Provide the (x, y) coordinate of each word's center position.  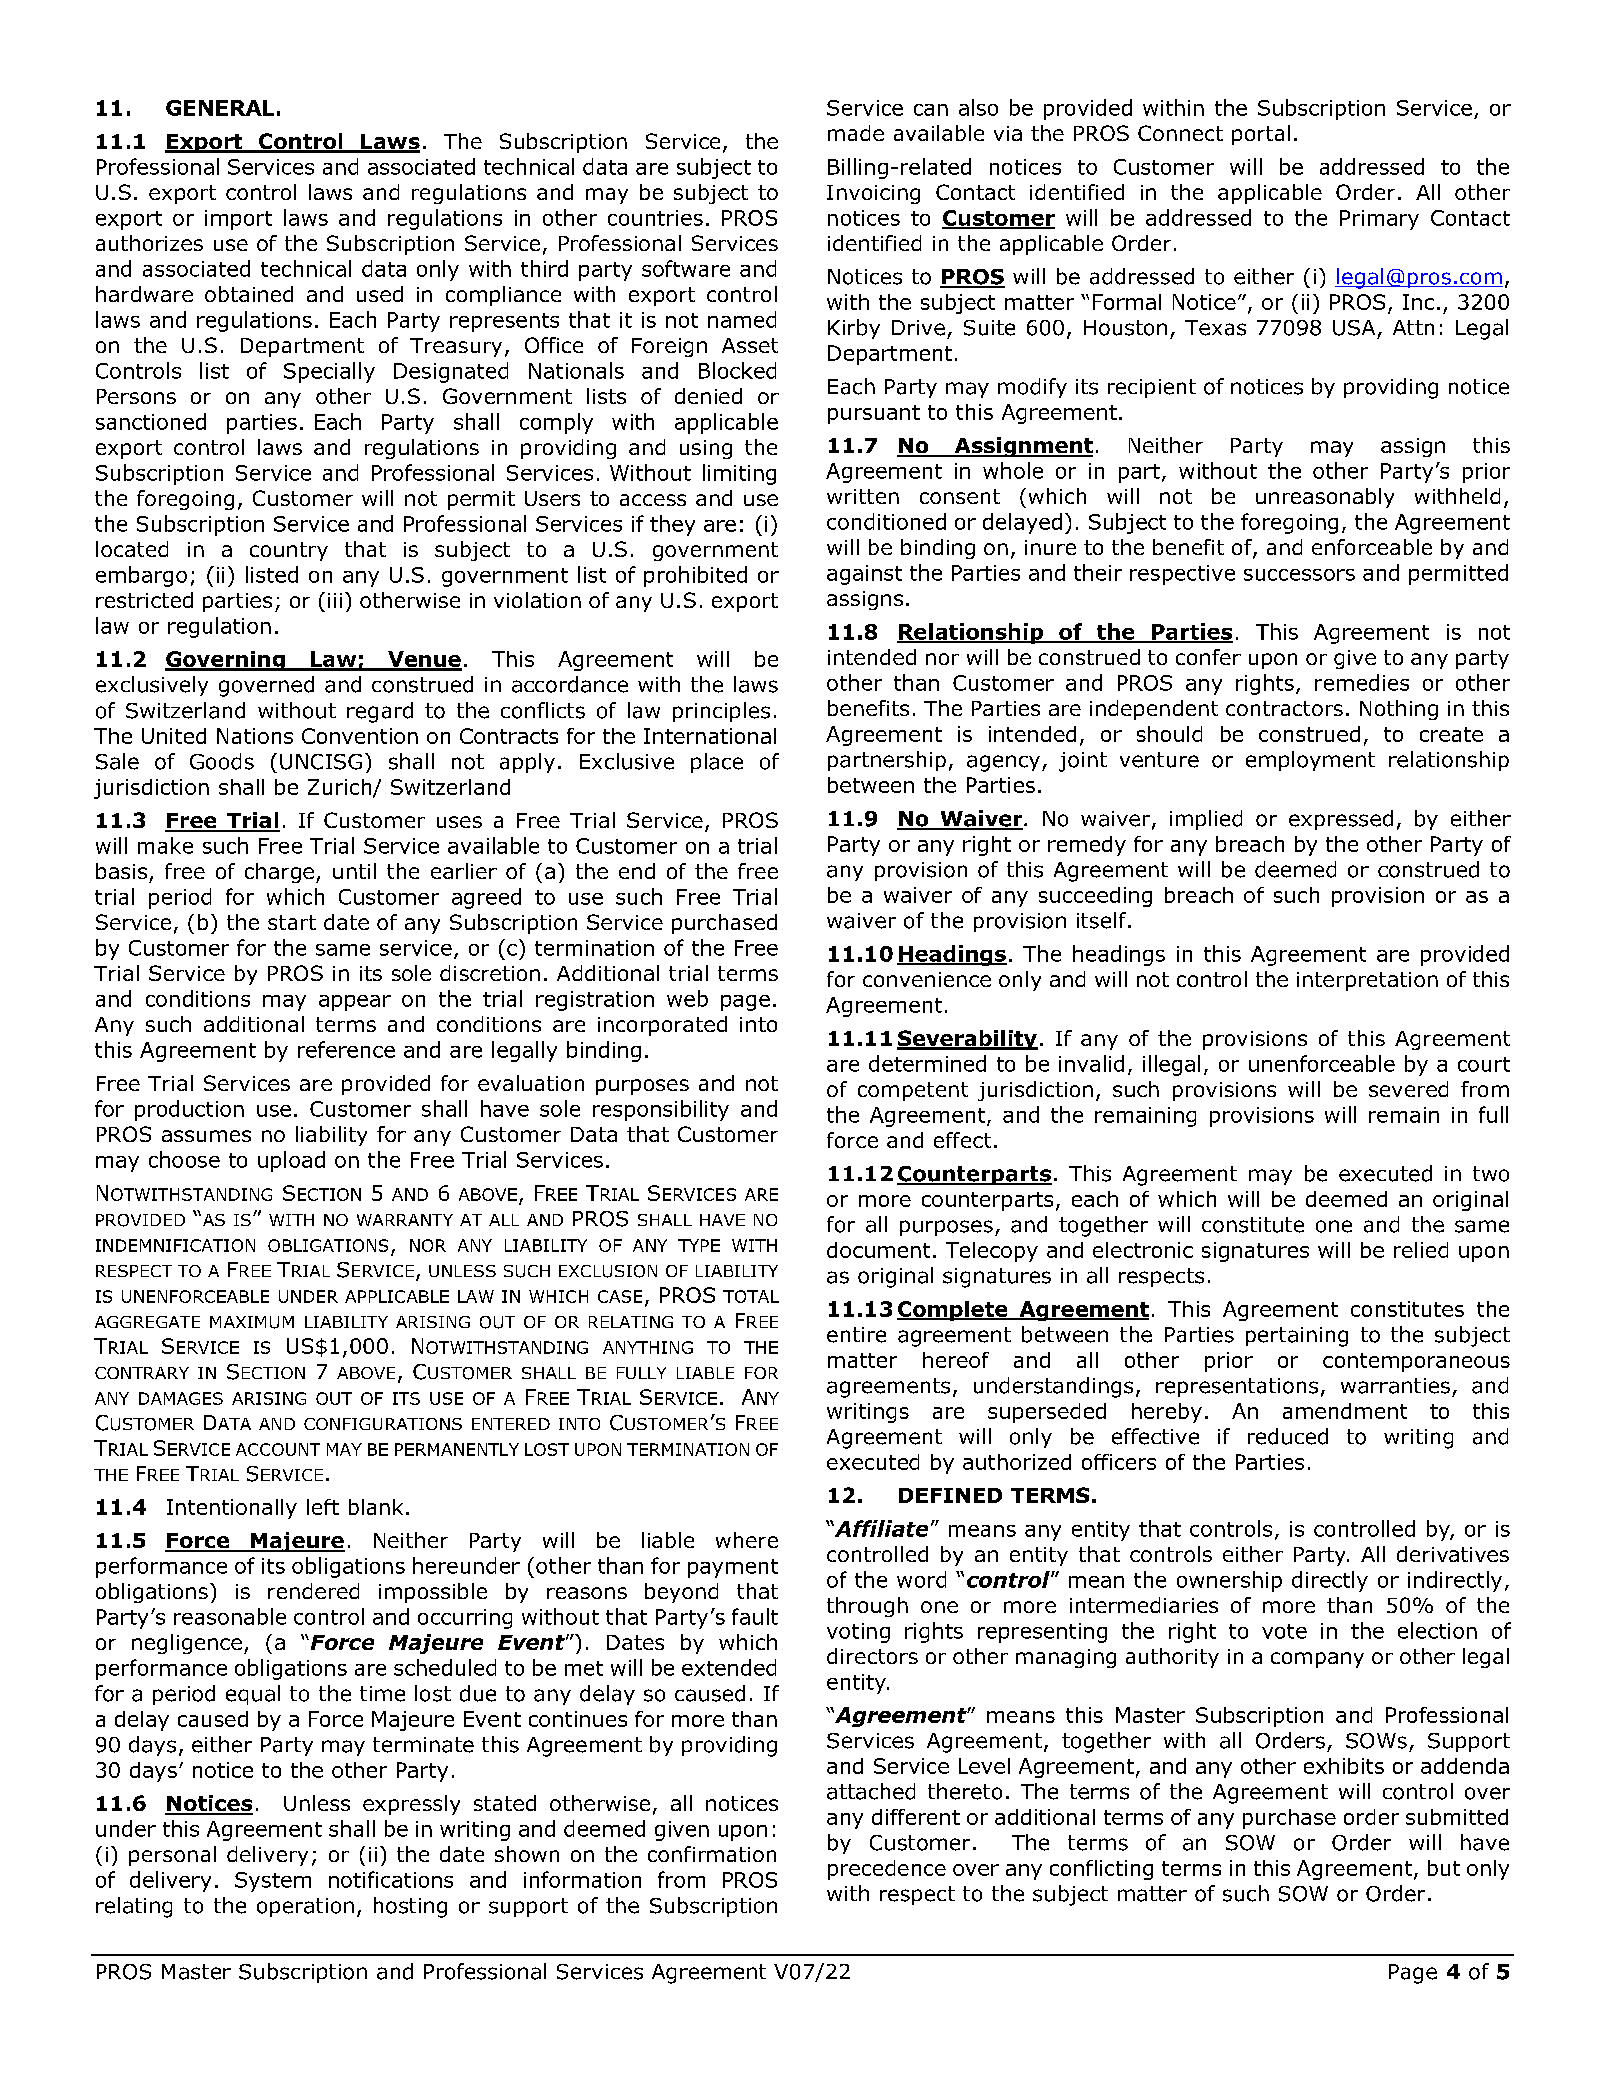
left (323, 1507)
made (856, 133)
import (238, 220)
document (878, 1250)
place (717, 763)
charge (279, 873)
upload (291, 1161)
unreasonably (1325, 498)
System (273, 1882)
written (863, 496)
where (747, 1540)
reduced (1288, 1436)
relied (1421, 1250)
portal (1261, 135)
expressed (1341, 820)
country (289, 551)
